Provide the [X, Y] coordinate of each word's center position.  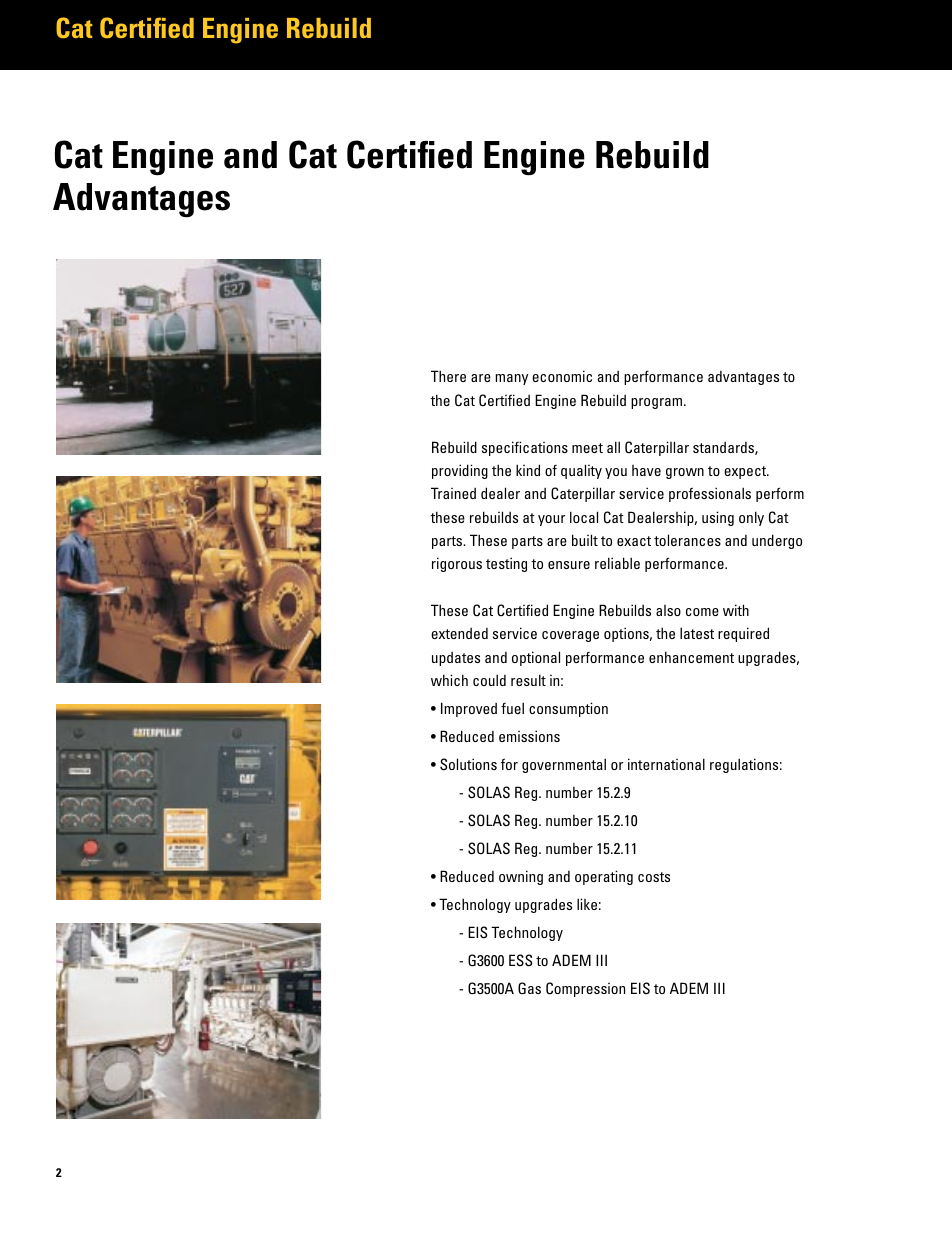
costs [654, 877]
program [658, 403]
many [511, 379]
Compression [585, 989]
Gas [529, 988]
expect [746, 472]
